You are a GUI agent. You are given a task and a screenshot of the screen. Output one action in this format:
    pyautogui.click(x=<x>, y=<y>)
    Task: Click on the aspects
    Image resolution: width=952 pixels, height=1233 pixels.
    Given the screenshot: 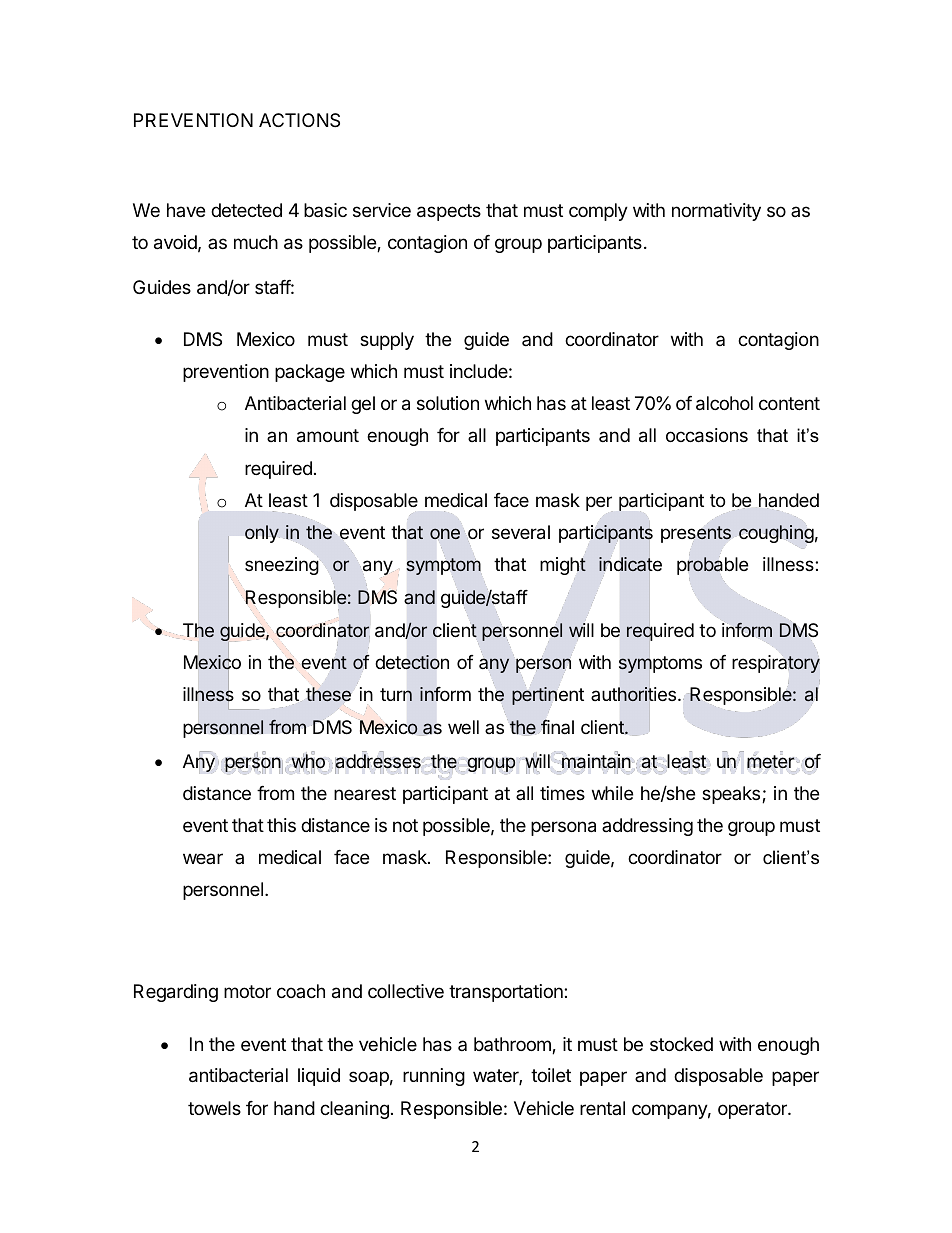 What is the action you would take?
    pyautogui.click(x=449, y=212)
